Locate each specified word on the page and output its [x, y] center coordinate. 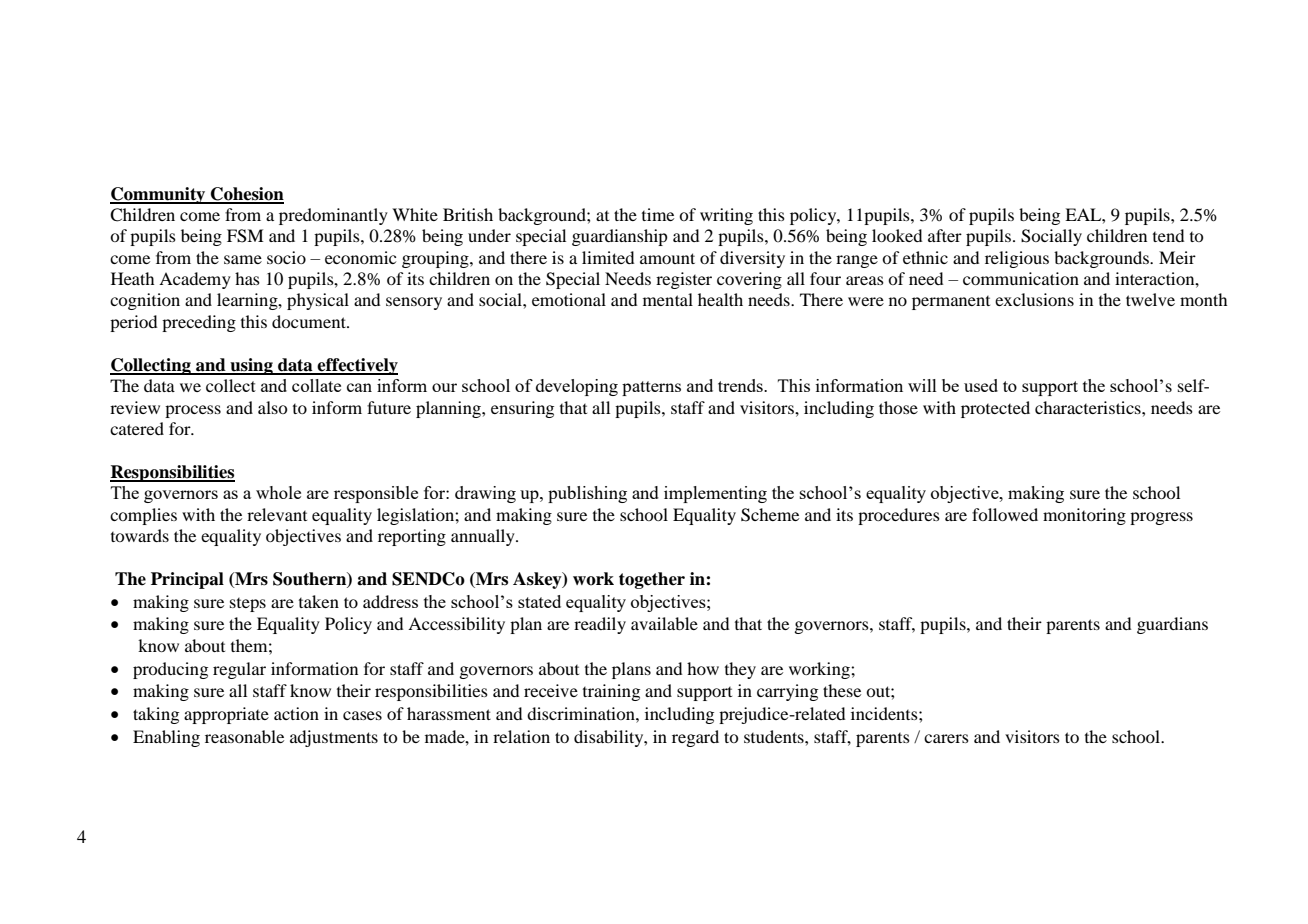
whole [278, 492]
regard [695, 738]
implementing [715, 494]
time [658, 214]
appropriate [226, 715]
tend [1168, 235]
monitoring [1084, 516]
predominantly [333, 216]
